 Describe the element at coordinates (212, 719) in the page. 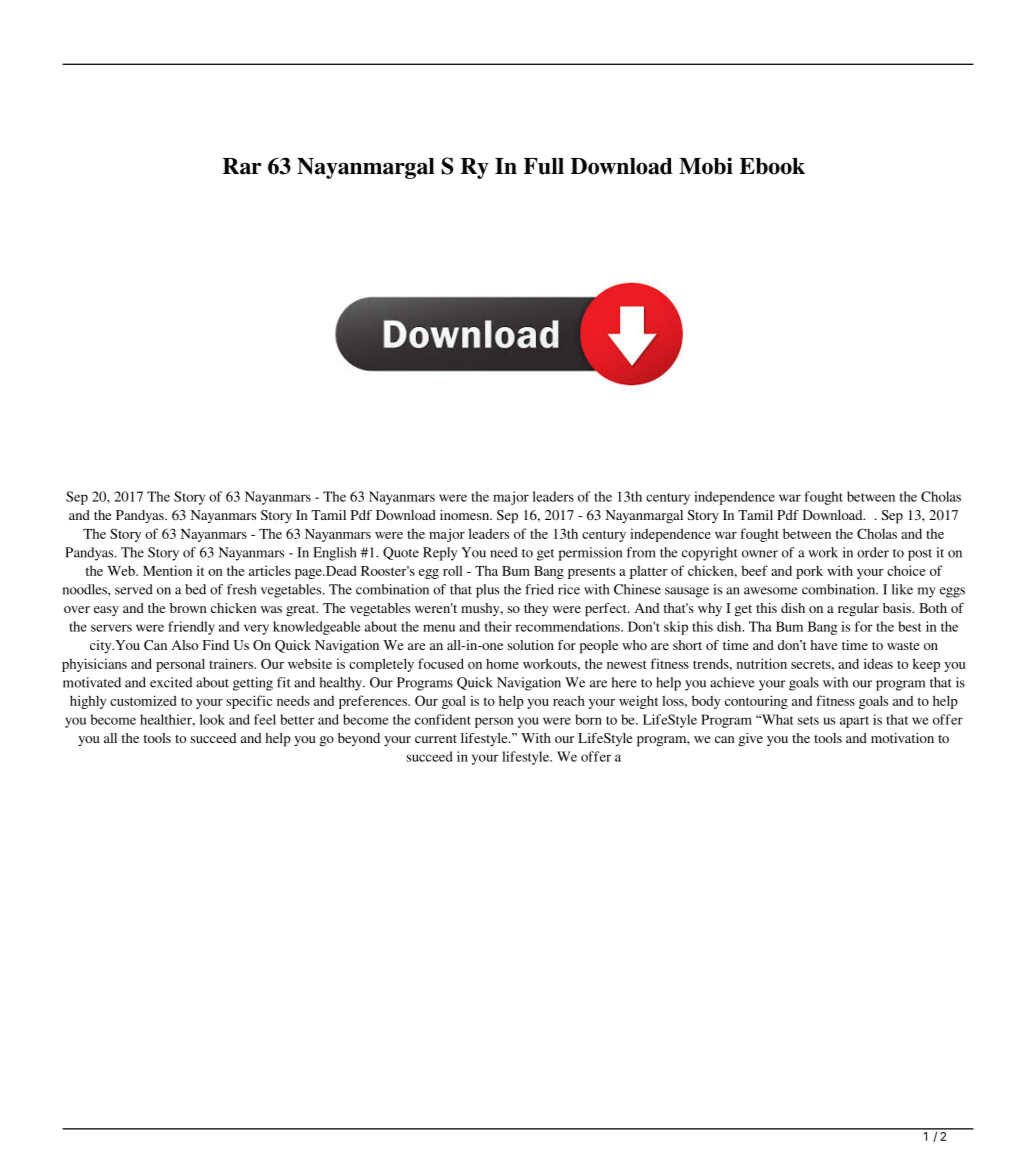

I see `look` at that location.
